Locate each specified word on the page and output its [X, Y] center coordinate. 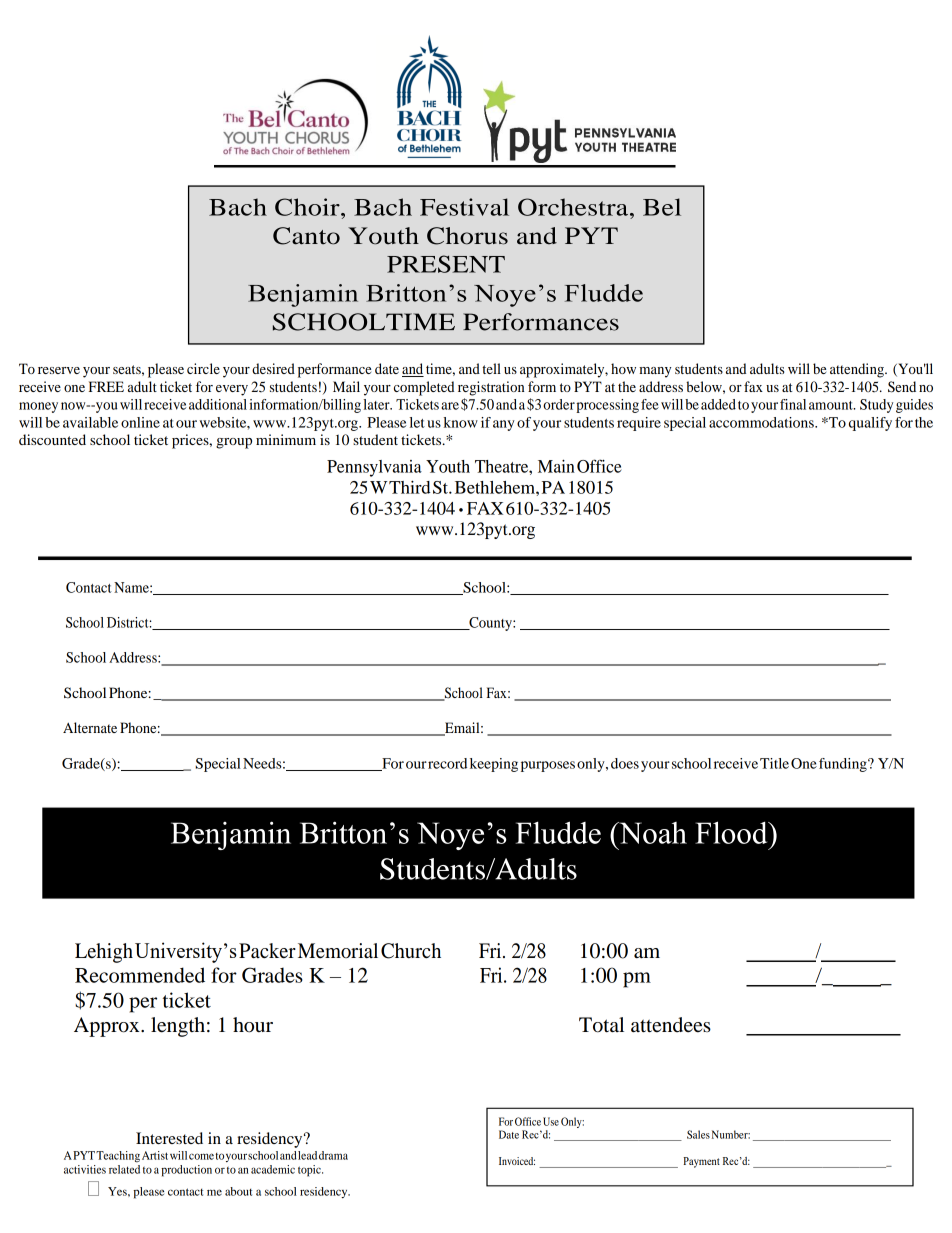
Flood [732, 832]
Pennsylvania [374, 468]
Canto [306, 236]
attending [858, 370]
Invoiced [517, 1161]
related [124, 1169]
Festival [464, 207]
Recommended [140, 975]
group [234, 443]
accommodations [762, 422]
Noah [652, 833]
